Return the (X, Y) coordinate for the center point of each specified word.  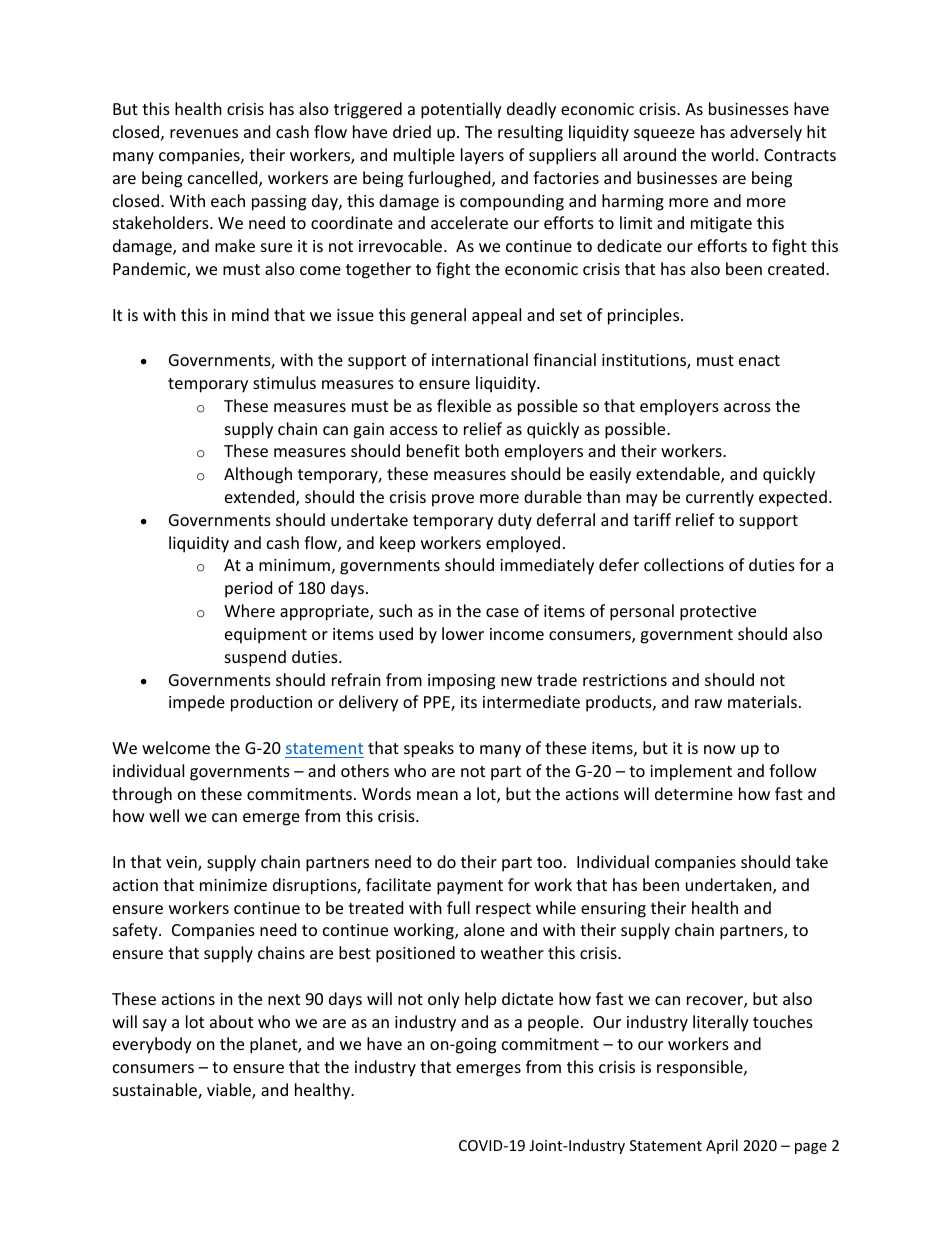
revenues (204, 133)
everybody (152, 1045)
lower (463, 633)
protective (718, 613)
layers (482, 156)
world (732, 154)
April (722, 1146)
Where (249, 610)
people (553, 1023)
